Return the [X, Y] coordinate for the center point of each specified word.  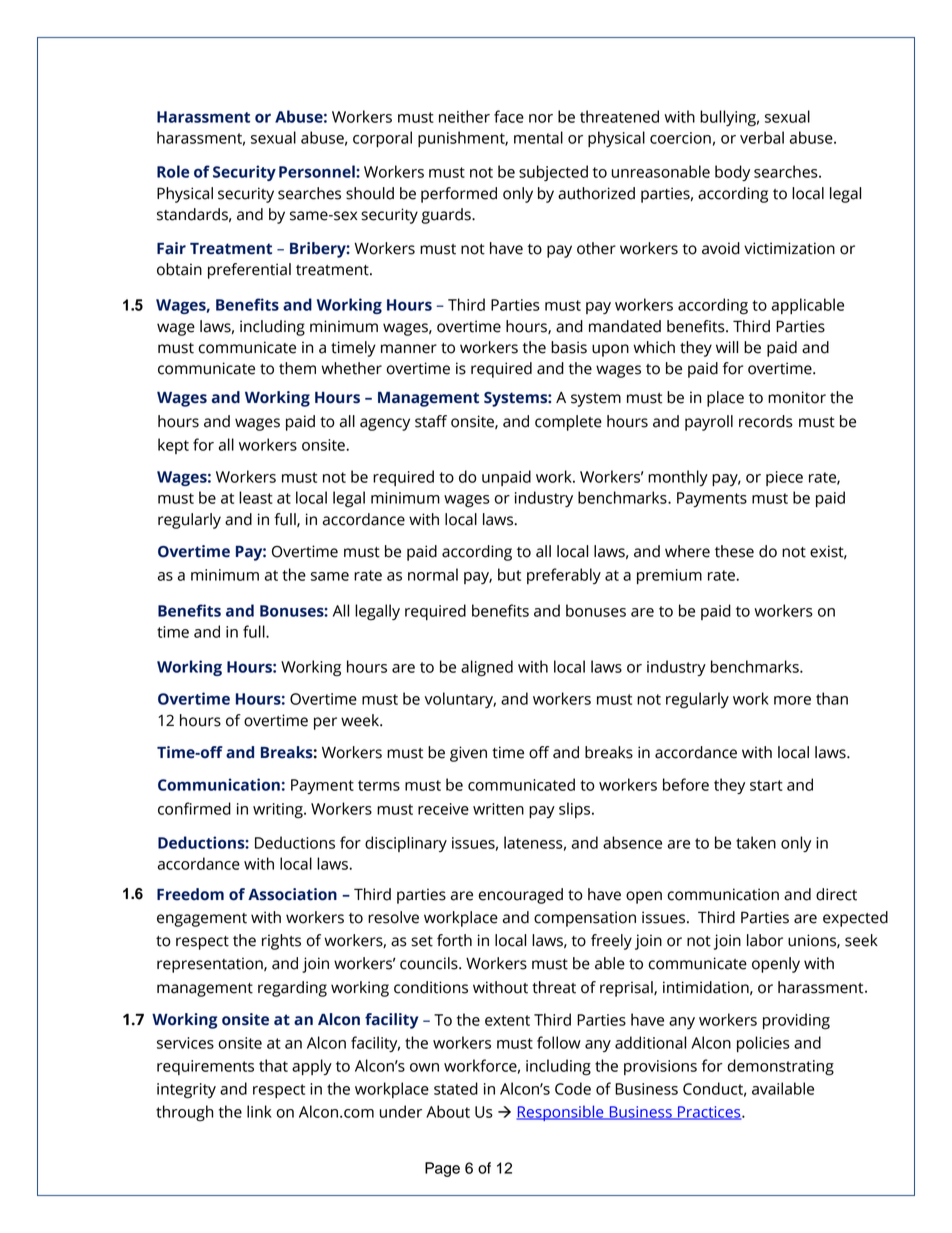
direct [836, 894]
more [792, 700]
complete [568, 423]
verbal [762, 137]
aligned [487, 668]
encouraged [521, 896]
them [297, 368]
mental [538, 137]
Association [292, 894]
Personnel [318, 171]
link [259, 1111]
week [361, 720]
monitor [797, 397]
